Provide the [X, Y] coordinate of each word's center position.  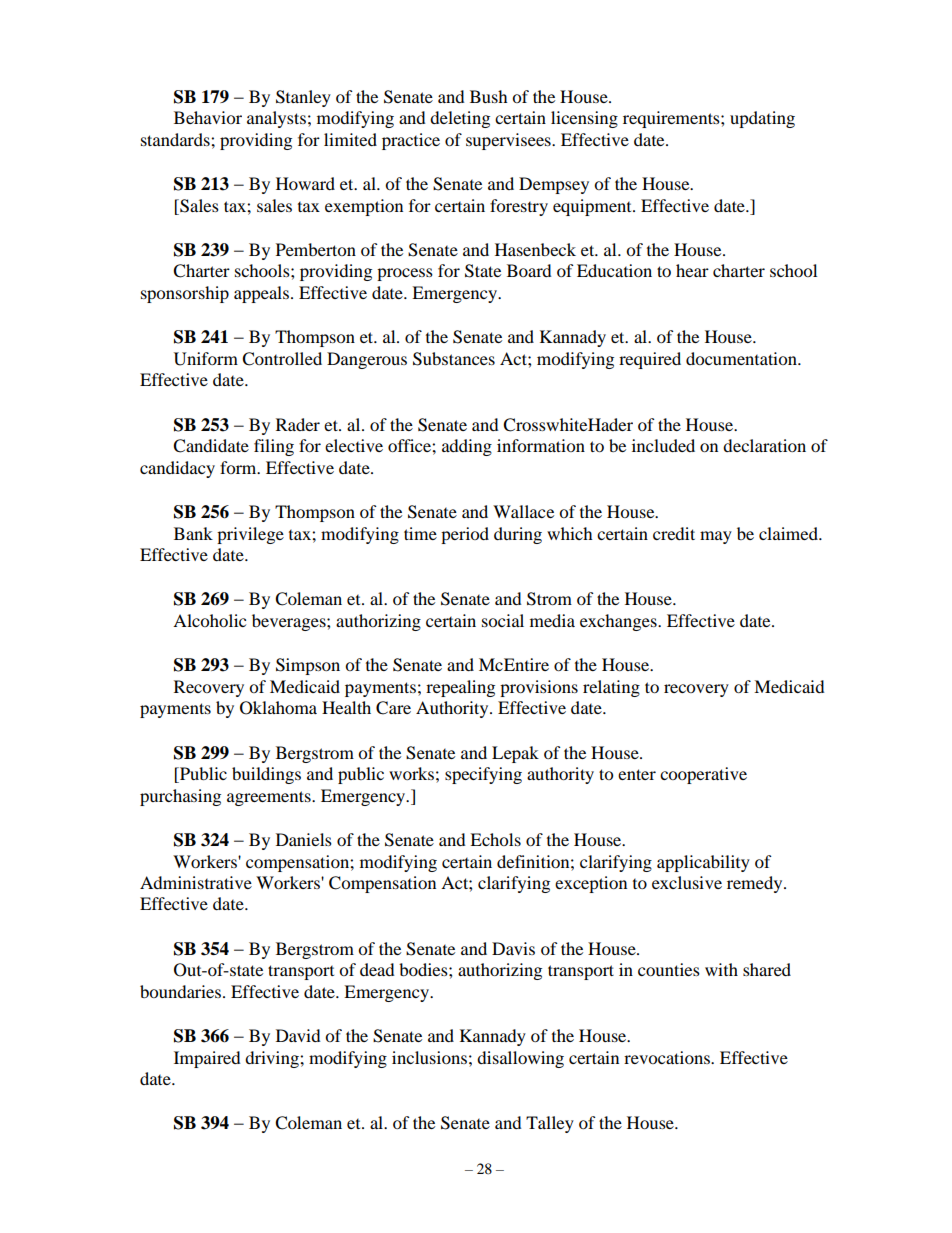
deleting [460, 119]
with [721, 969]
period [465, 535]
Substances [454, 359]
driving [273, 1059]
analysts [276, 119]
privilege [250, 535]
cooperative [703, 775]
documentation [742, 358]
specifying [483, 775]
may [716, 537]
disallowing [520, 1059]
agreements [270, 798]
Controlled [282, 359]
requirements [672, 119]
